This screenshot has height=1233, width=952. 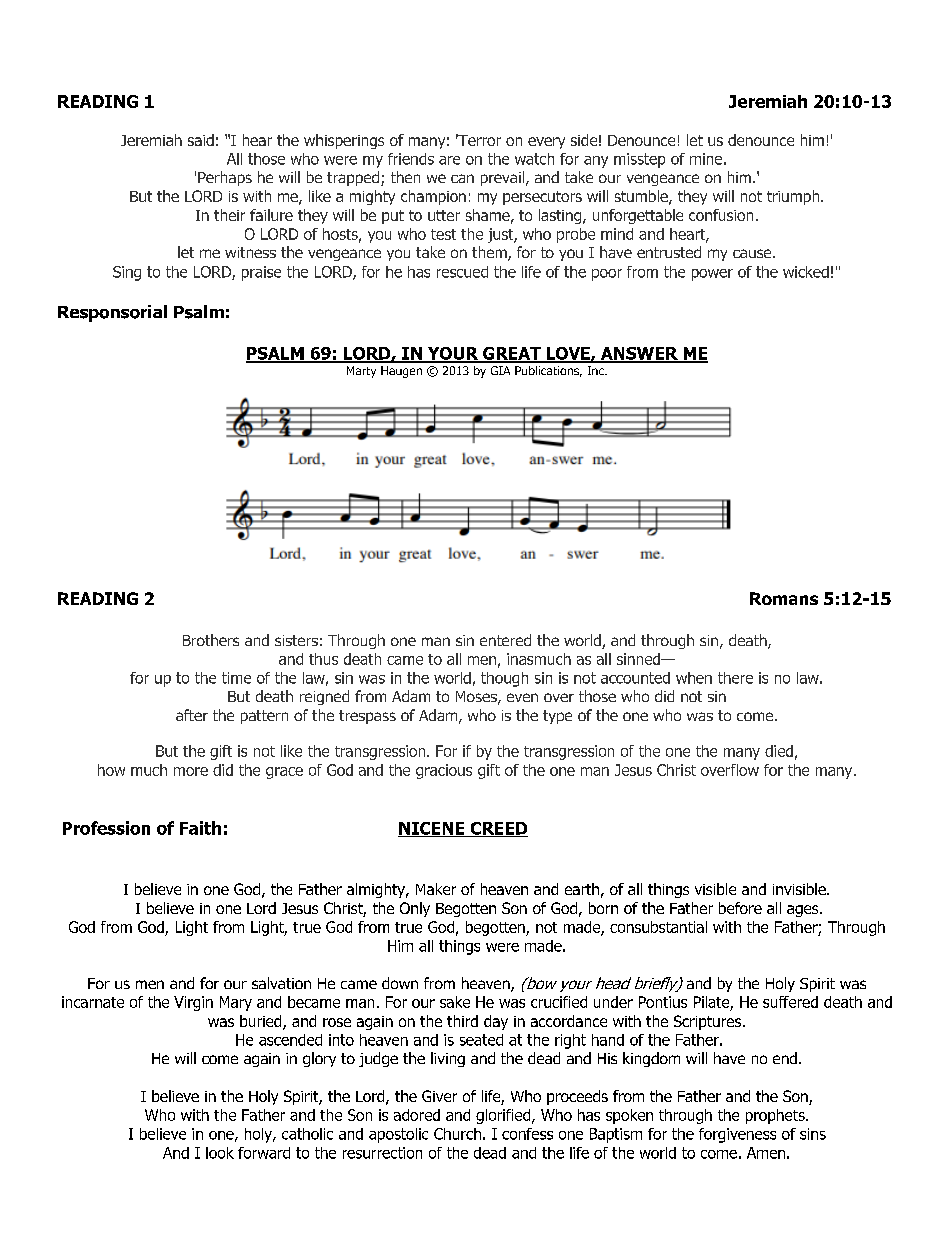 What do you see at coordinates (737, 1135) in the screenshot?
I see `forgiveness` at bounding box center [737, 1135].
